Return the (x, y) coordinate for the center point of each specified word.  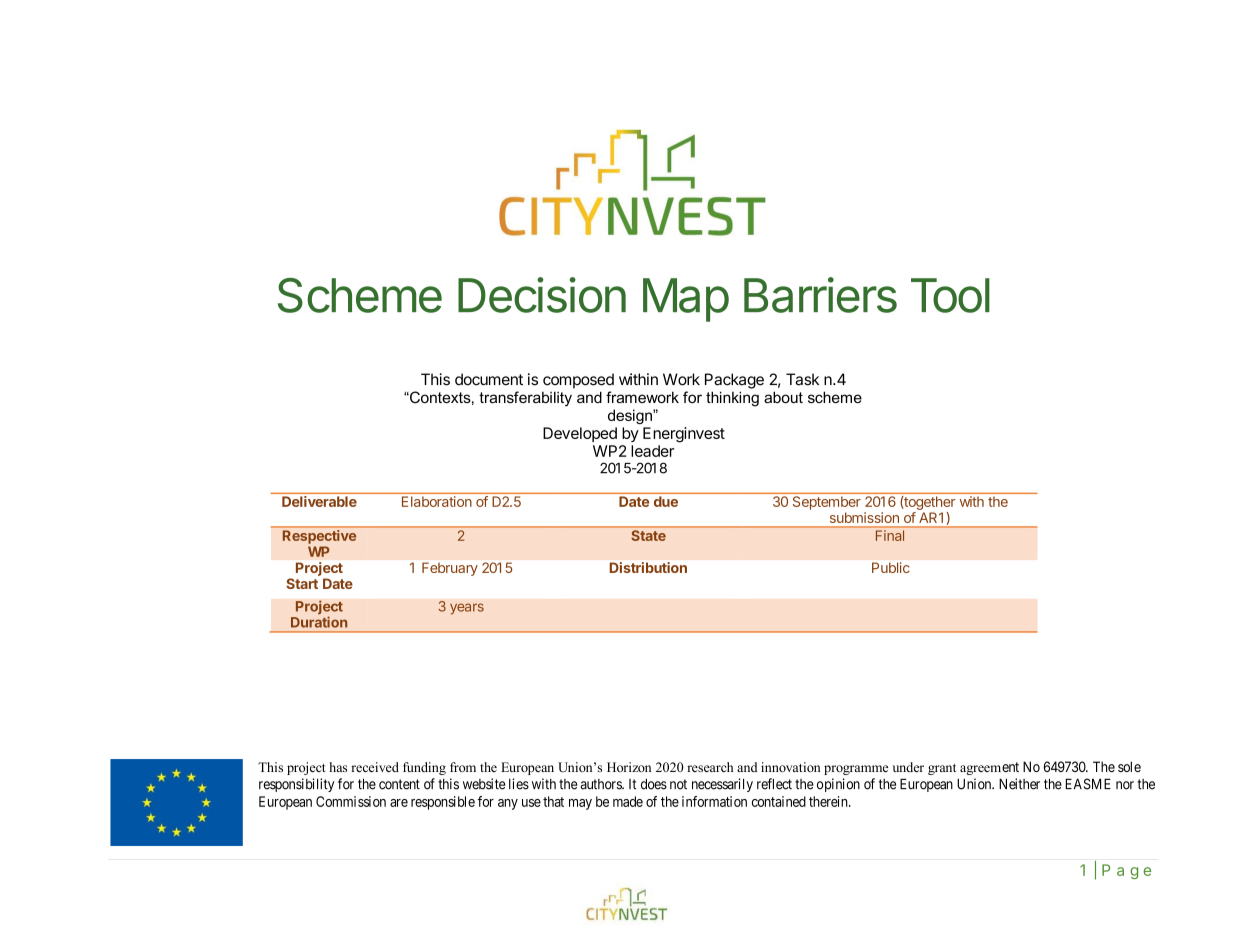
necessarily (722, 785)
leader (652, 451)
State (649, 535)
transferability (525, 399)
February (450, 569)
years (467, 609)
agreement (989, 768)
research (710, 767)
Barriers (820, 295)
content (399, 784)
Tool (950, 295)
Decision (542, 295)
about (783, 397)
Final (890, 535)
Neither (1019, 784)
